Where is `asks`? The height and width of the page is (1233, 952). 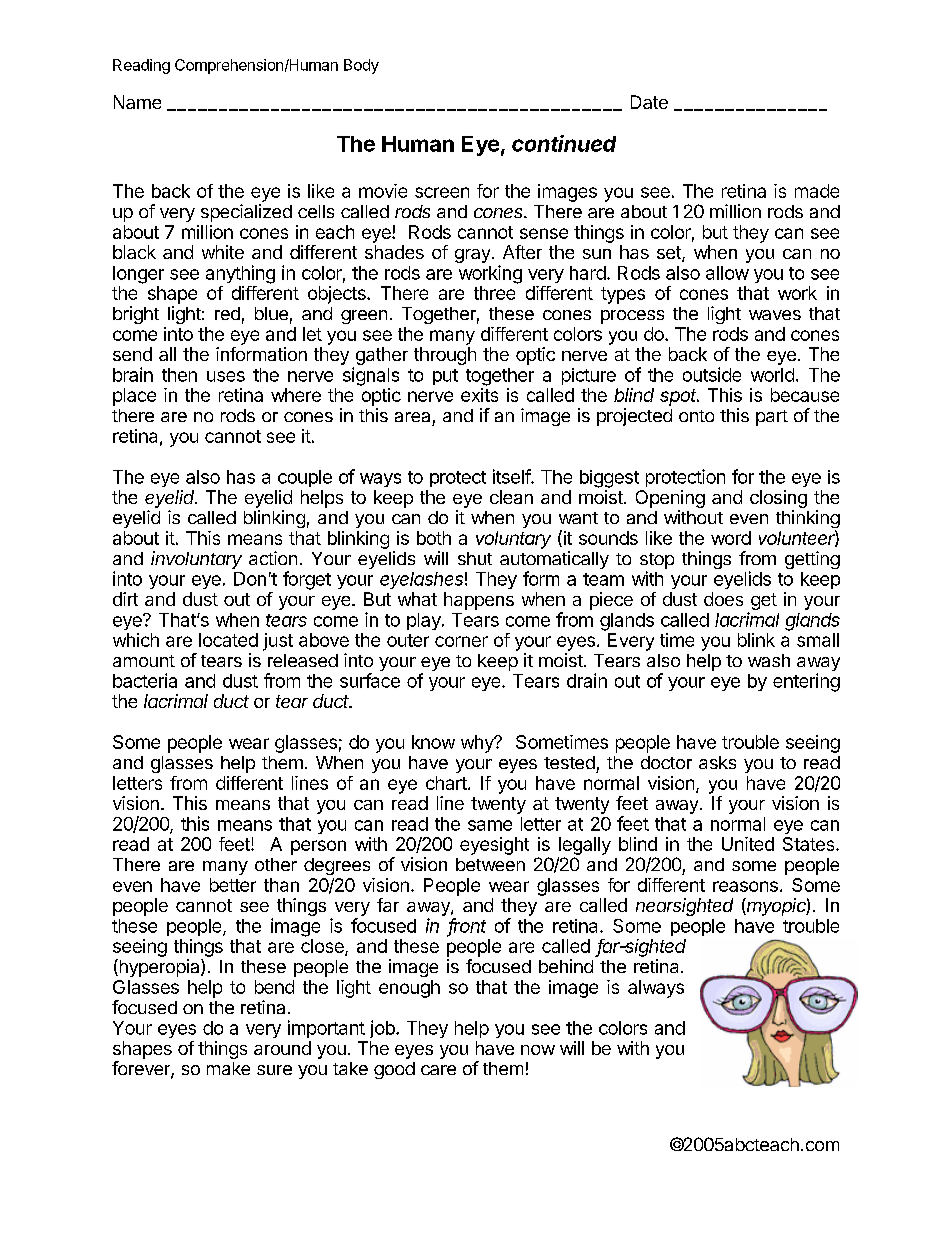
asks is located at coordinates (717, 762).
